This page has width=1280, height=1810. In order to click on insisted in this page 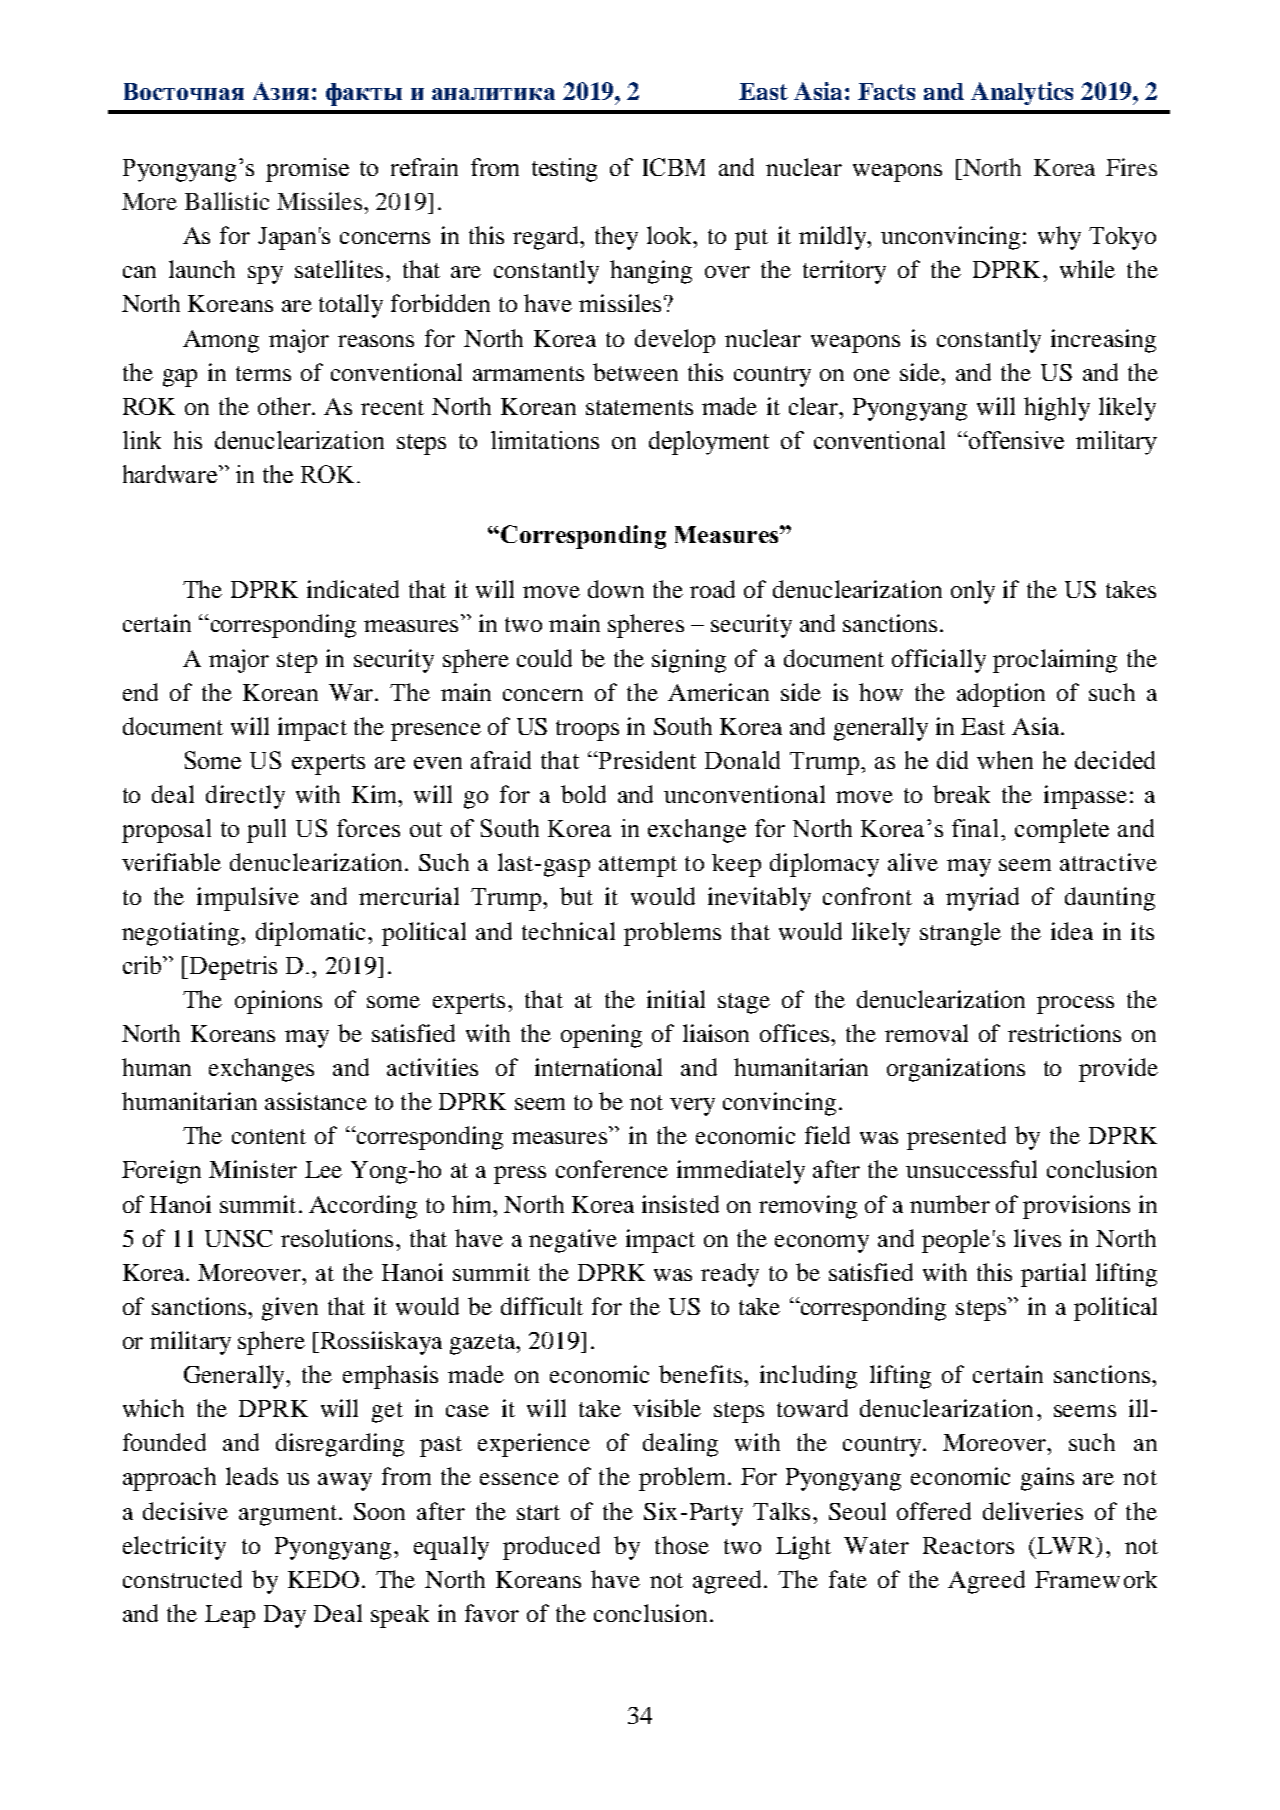, I will do `click(680, 1204)`.
